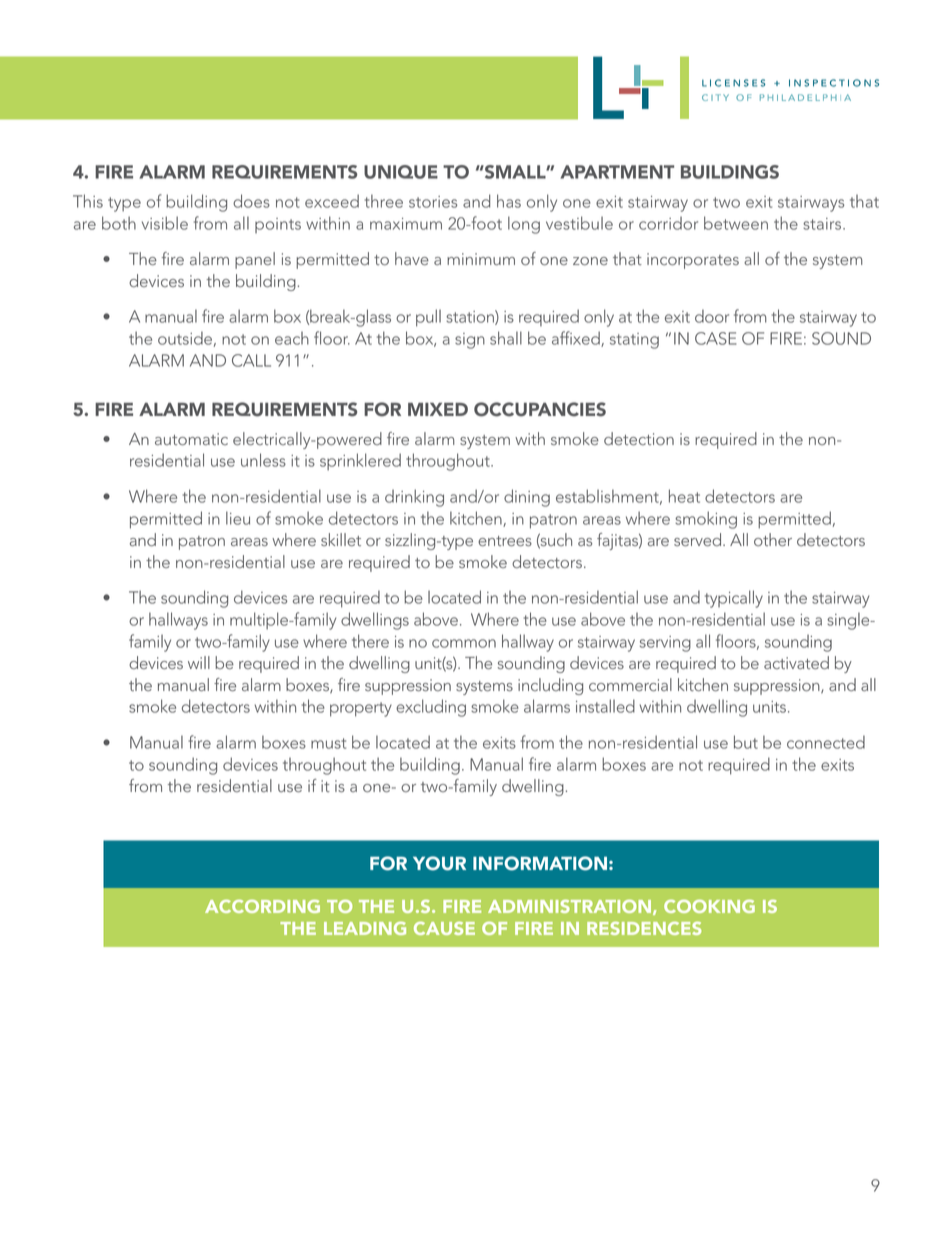  Describe the element at coordinates (438, 409) in the document. I see `MIXED` at that location.
